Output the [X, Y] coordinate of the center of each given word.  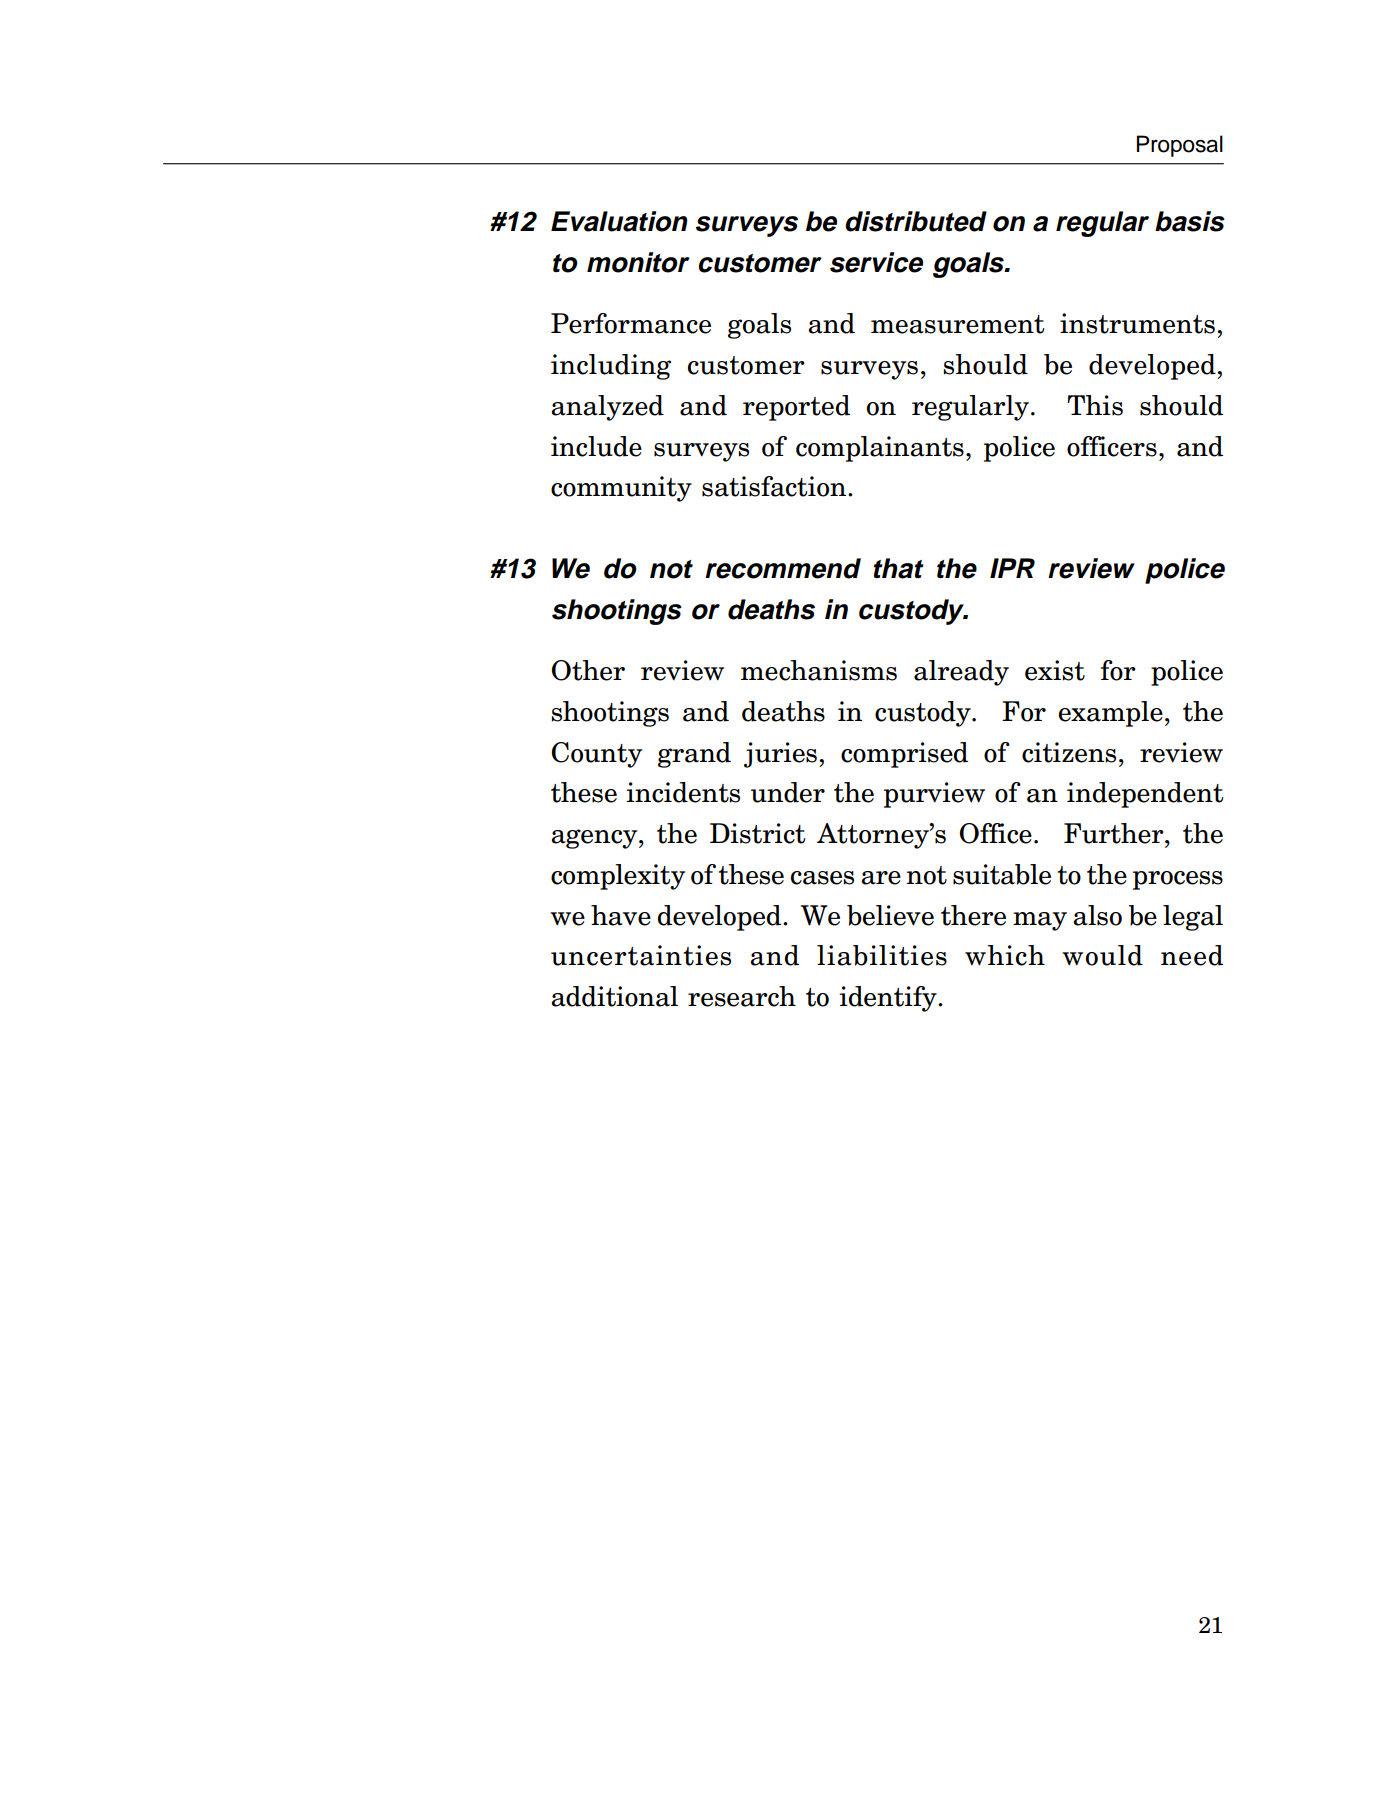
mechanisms [819, 670]
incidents [683, 792]
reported [796, 408]
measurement [957, 324]
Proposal [1180, 146]
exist [1055, 670]
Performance [631, 323]
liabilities [882, 955]
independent [1145, 795]
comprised [904, 755]
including [611, 367]
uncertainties [641, 955]
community [621, 489]
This [1095, 405]
